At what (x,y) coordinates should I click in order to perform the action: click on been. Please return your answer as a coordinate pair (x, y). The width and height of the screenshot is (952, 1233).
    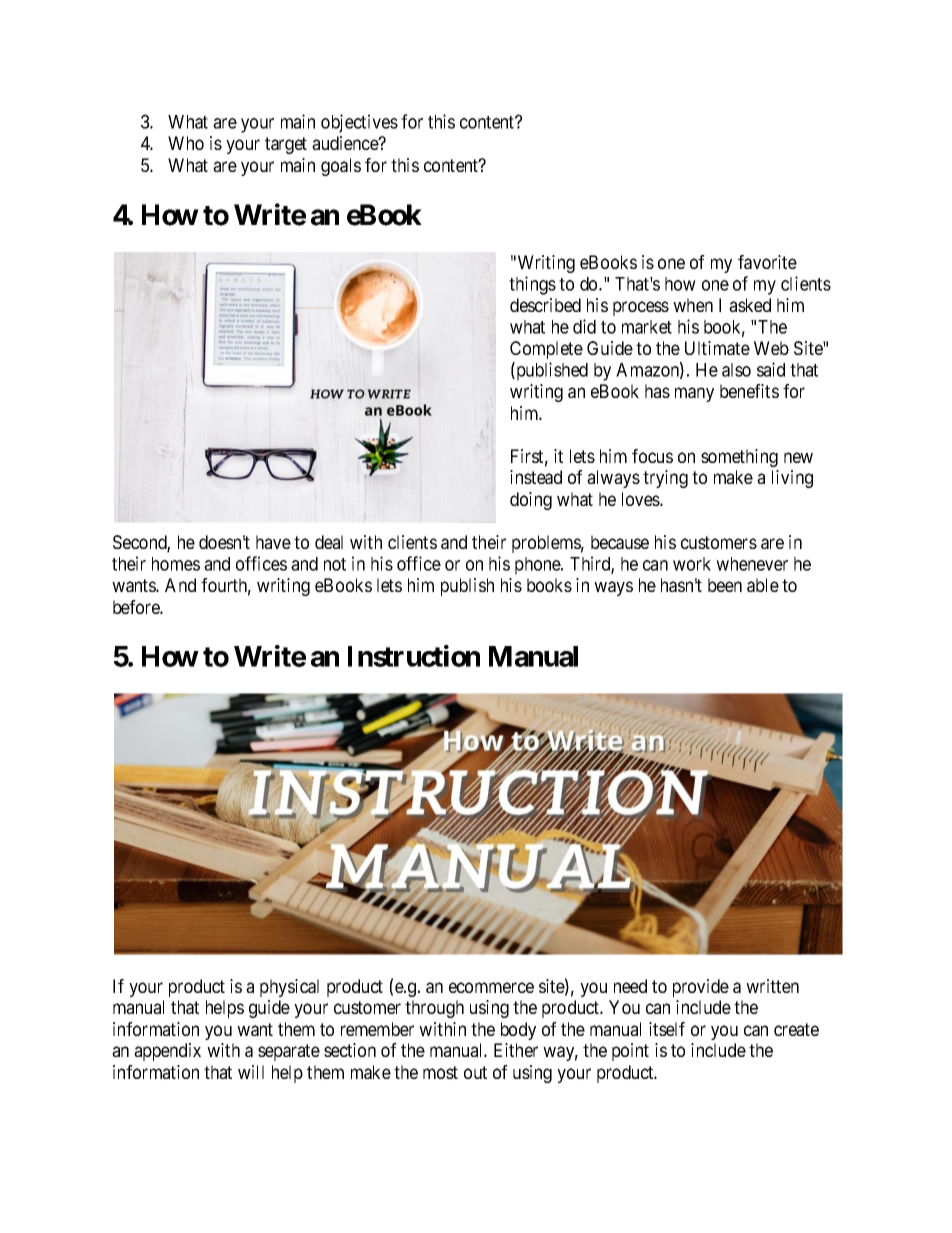
    Looking at the image, I should click on (725, 585).
